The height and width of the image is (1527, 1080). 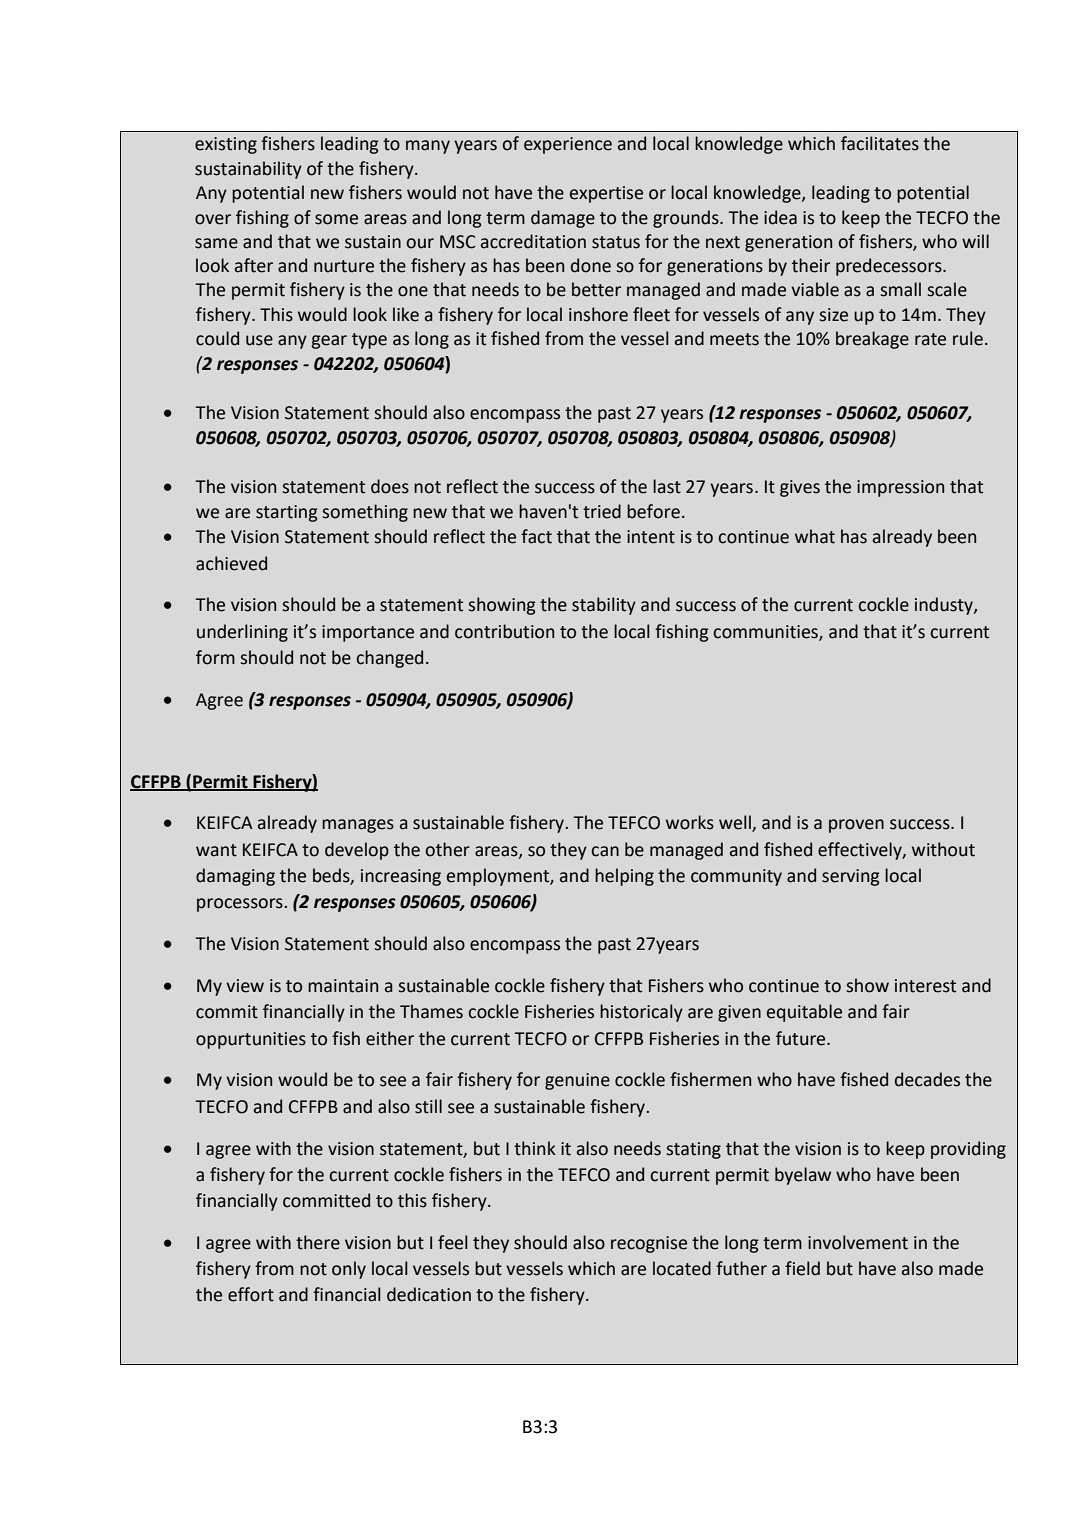 I want to click on genuine, so click(x=577, y=1081).
